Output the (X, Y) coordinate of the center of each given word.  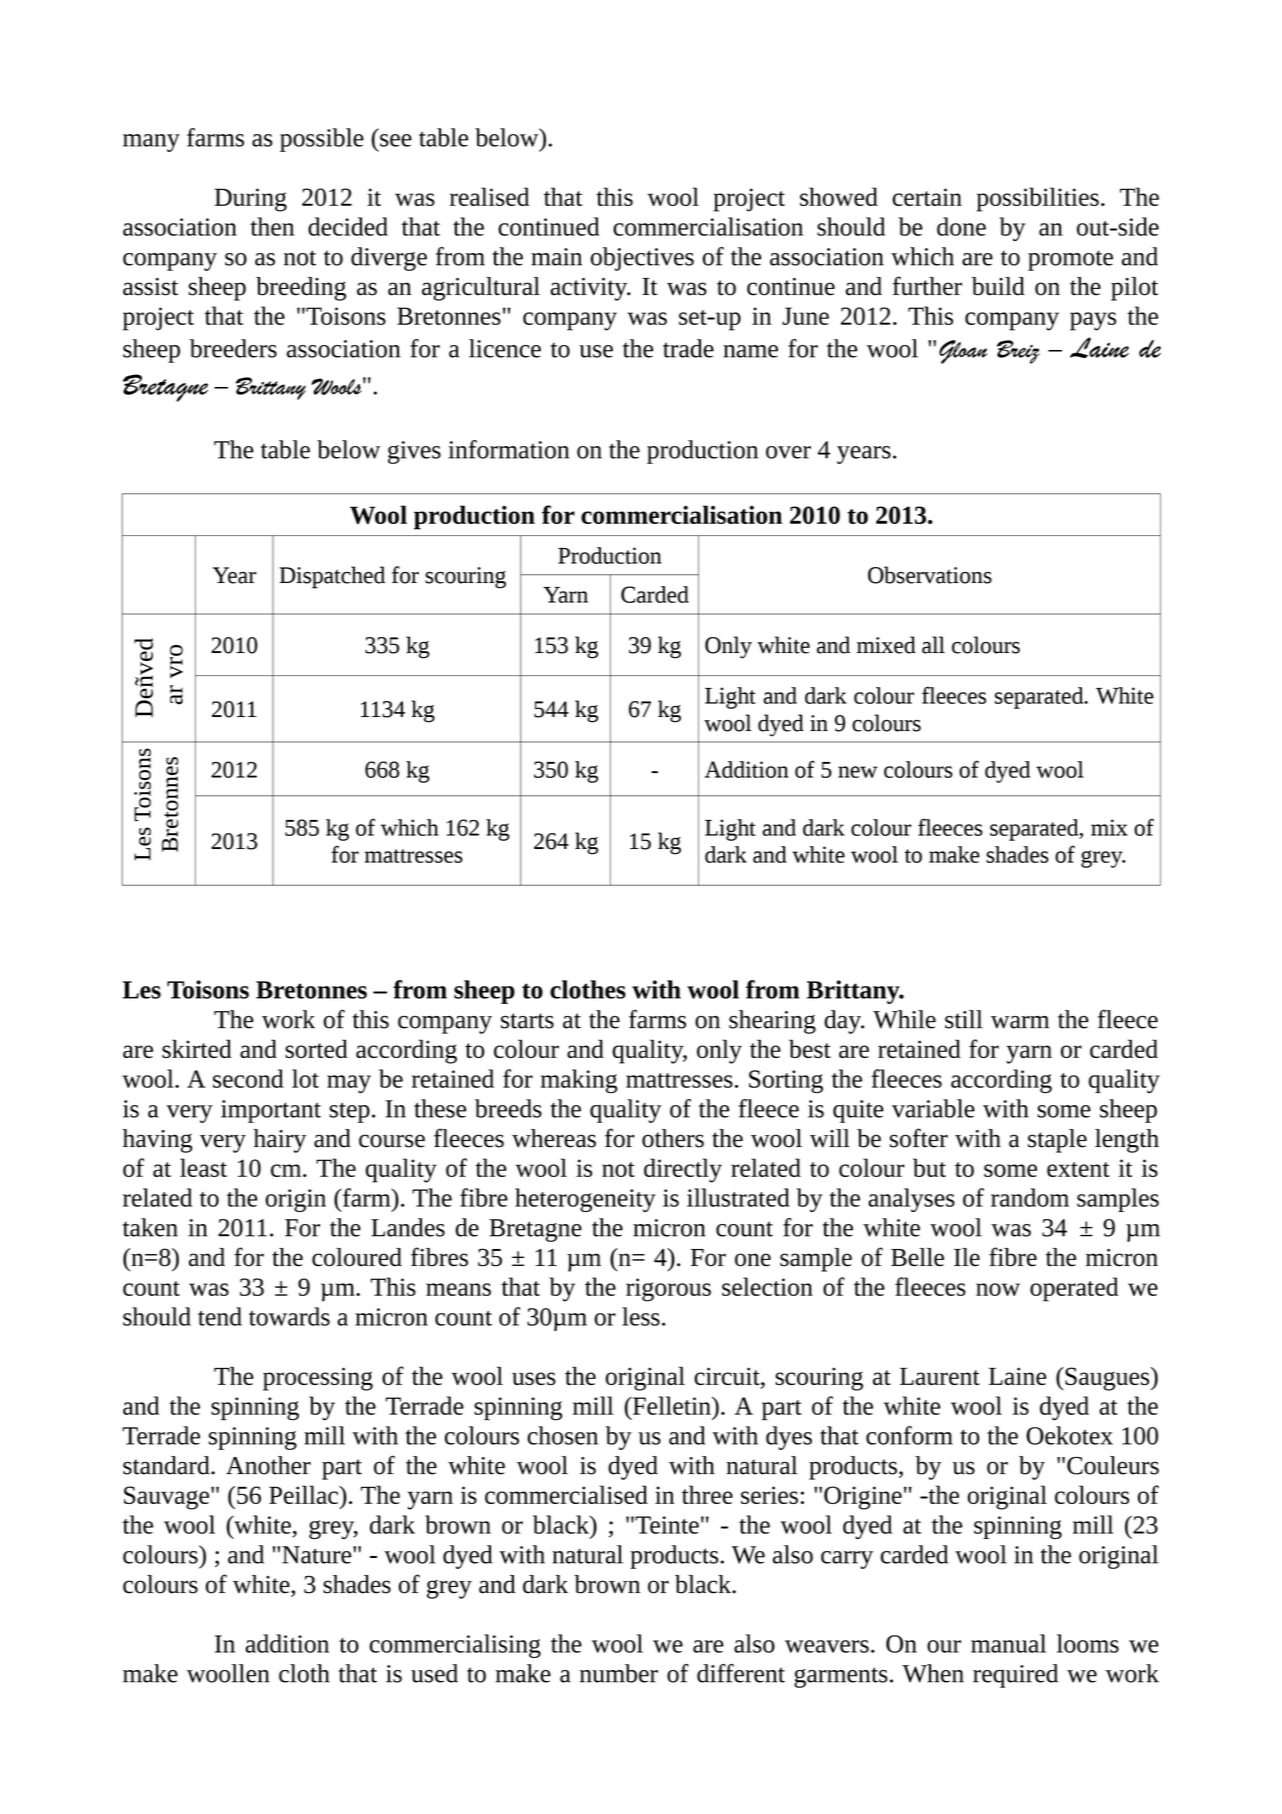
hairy (279, 1141)
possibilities (1038, 199)
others (673, 1138)
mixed (886, 645)
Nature (318, 1555)
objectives (642, 259)
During (250, 200)
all (933, 645)
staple (1057, 1141)
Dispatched (332, 577)
